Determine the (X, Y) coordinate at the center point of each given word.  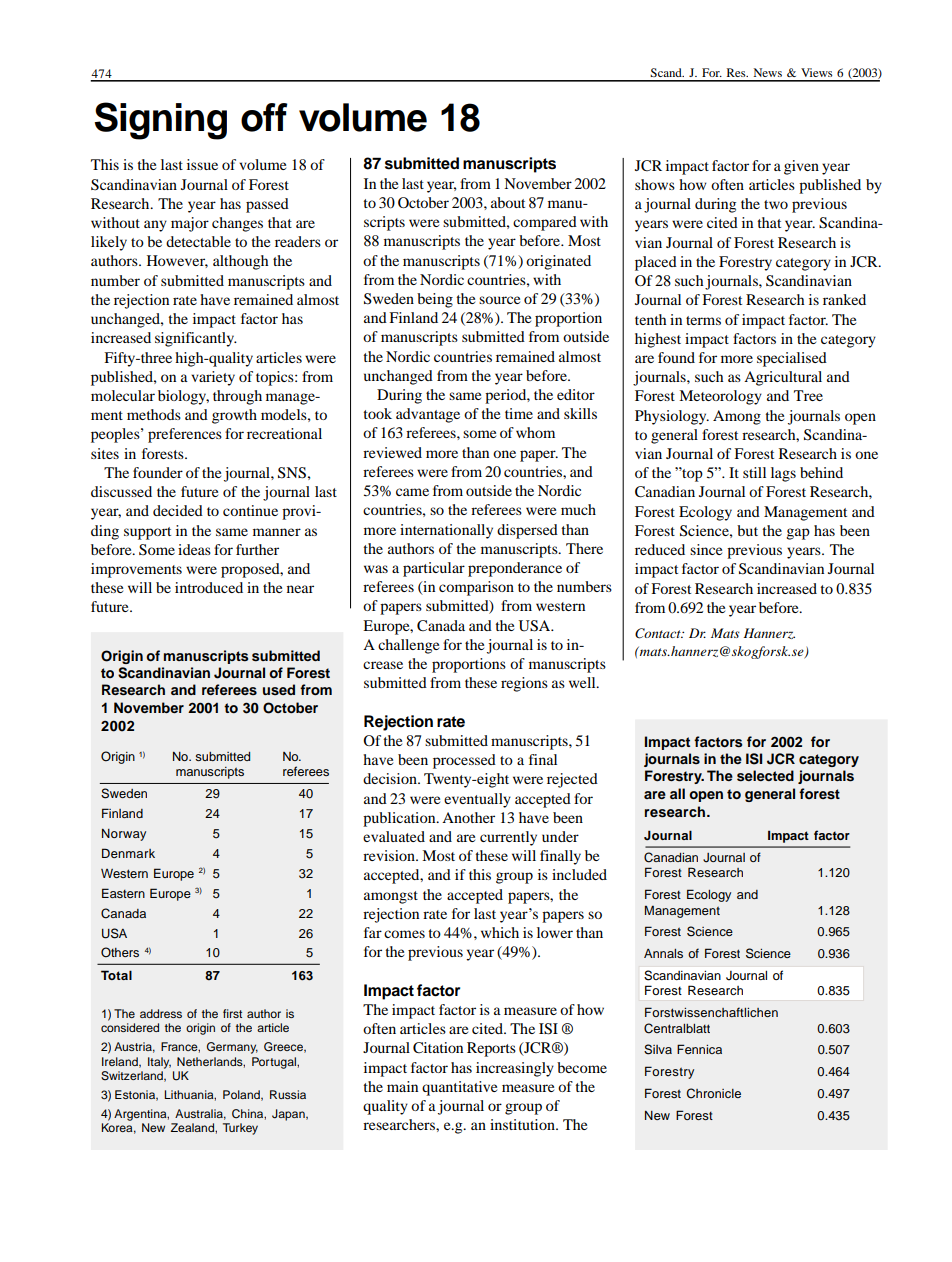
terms (703, 320)
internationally (446, 531)
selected (765, 776)
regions (524, 684)
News (767, 72)
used (279, 689)
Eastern (123, 893)
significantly (195, 339)
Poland (242, 1095)
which (500, 932)
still (754, 472)
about (508, 202)
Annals (663, 953)
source (499, 300)
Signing (161, 121)
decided (178, 510)
